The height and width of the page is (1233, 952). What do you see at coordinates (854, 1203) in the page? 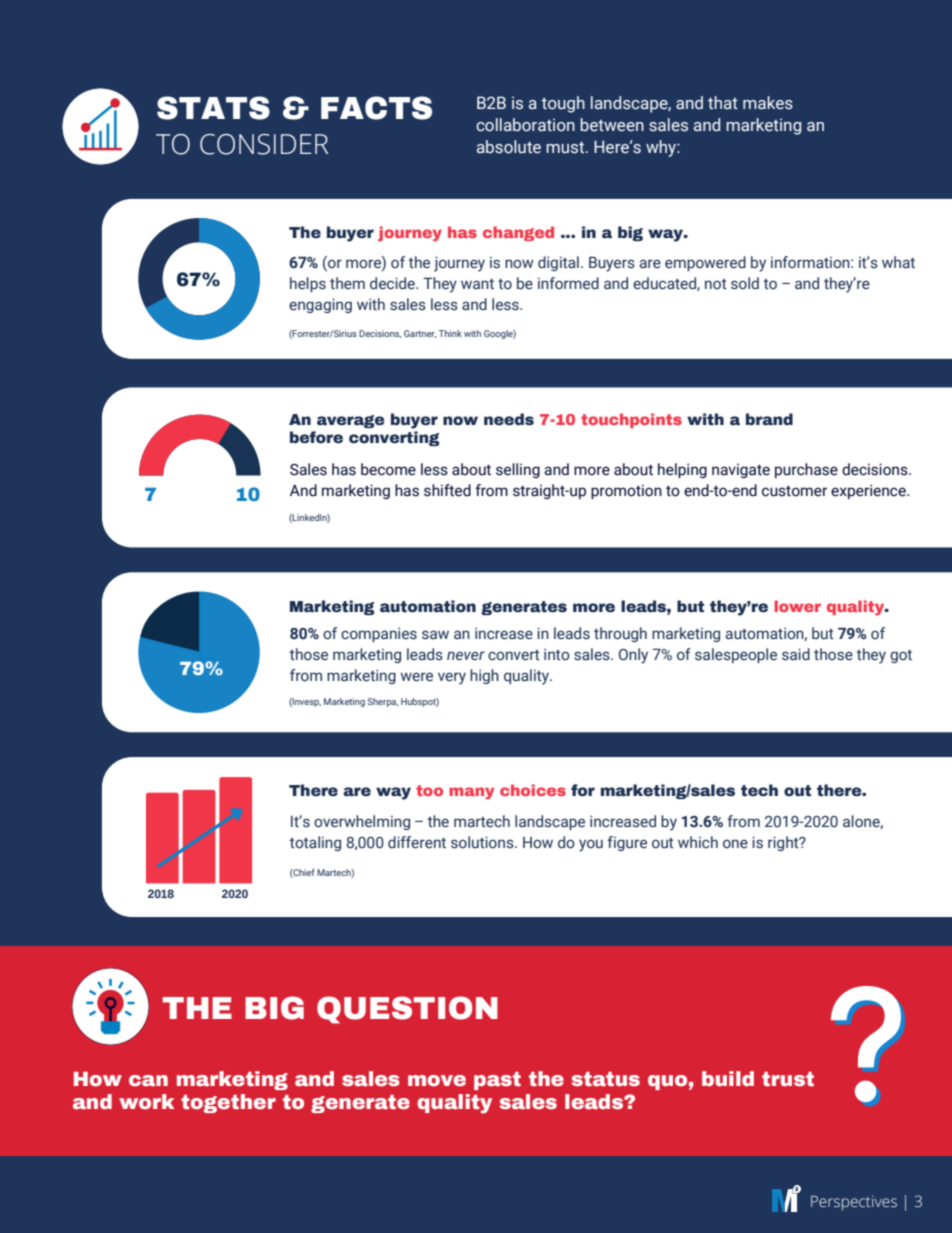
I see `Perspectives` at bounding box center [854, 1203].
